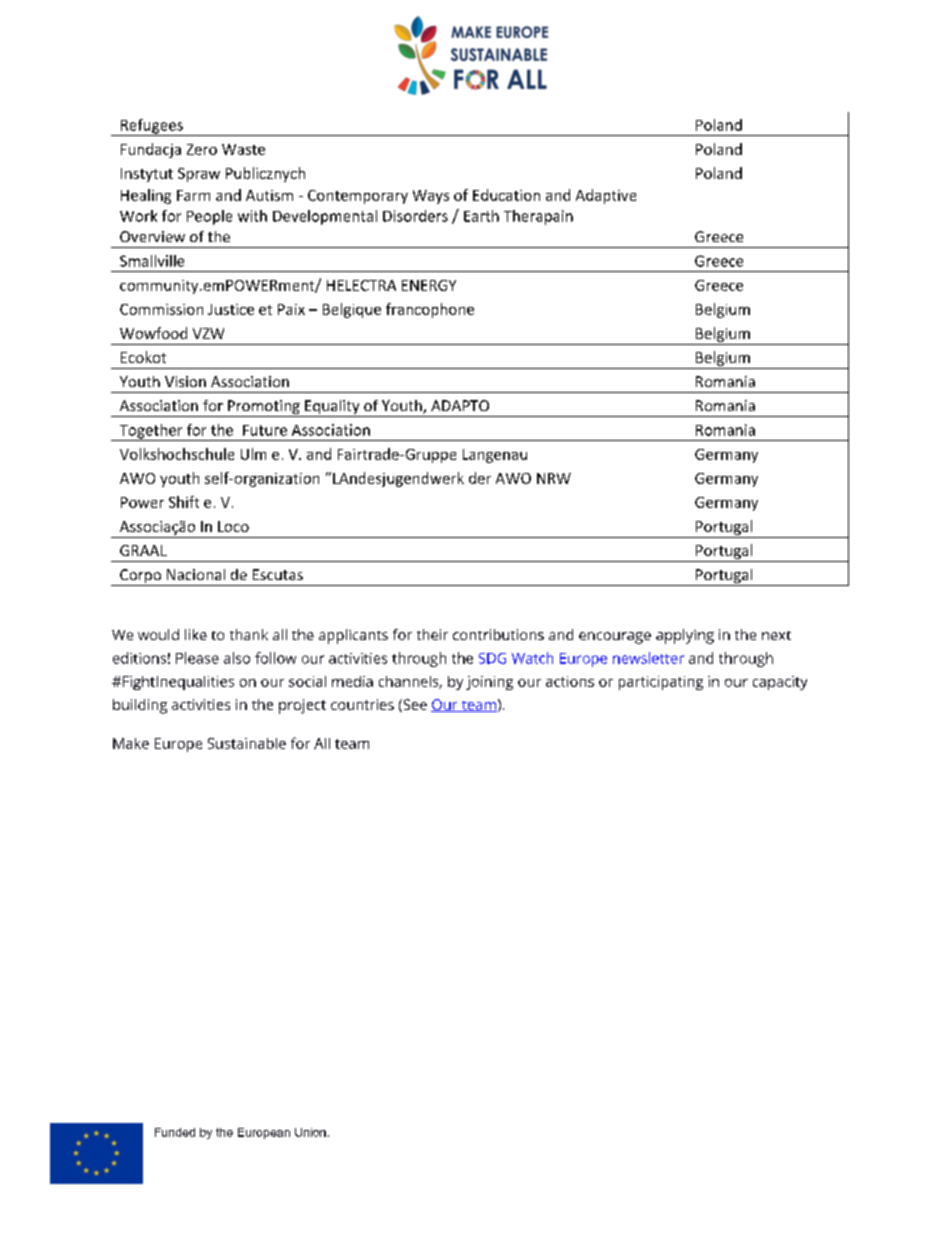 This page has width=952, height=1233. I want to click on Funded, so click(175, 1132).
